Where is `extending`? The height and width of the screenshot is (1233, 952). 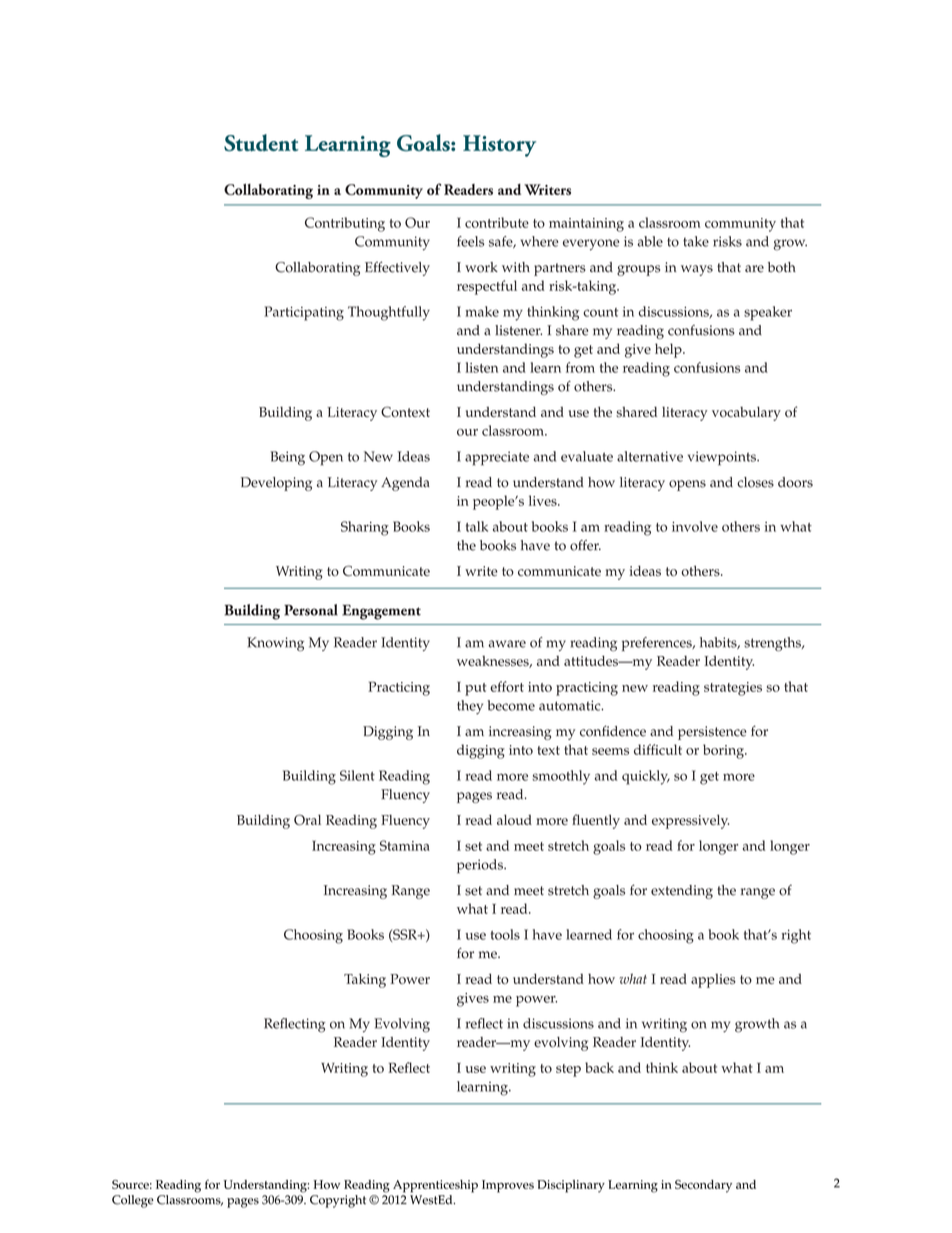
extending is located at coordinates (682, 892).
